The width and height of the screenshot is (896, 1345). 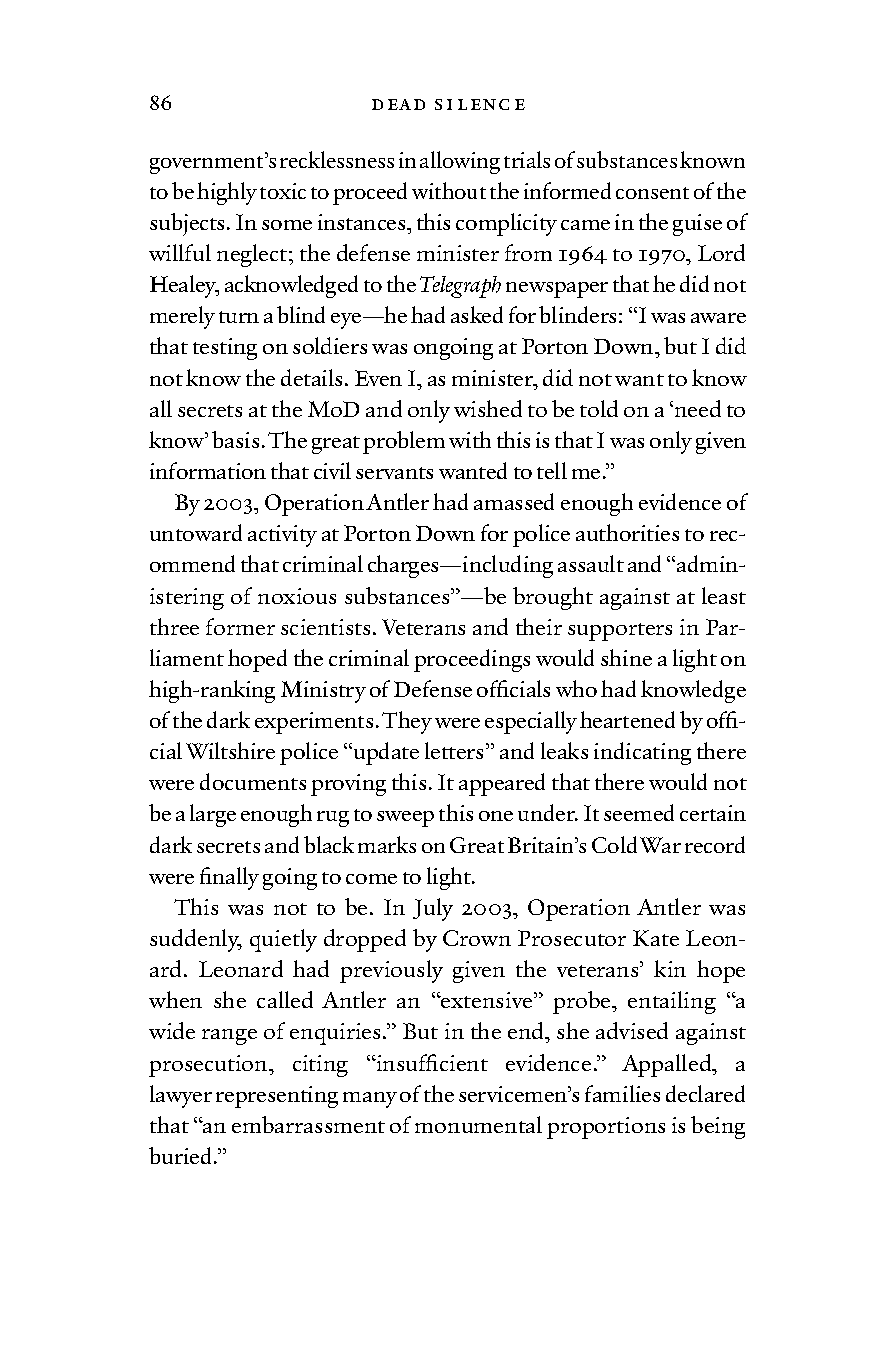 I want to click on finally, so click(x=229, y=878).
